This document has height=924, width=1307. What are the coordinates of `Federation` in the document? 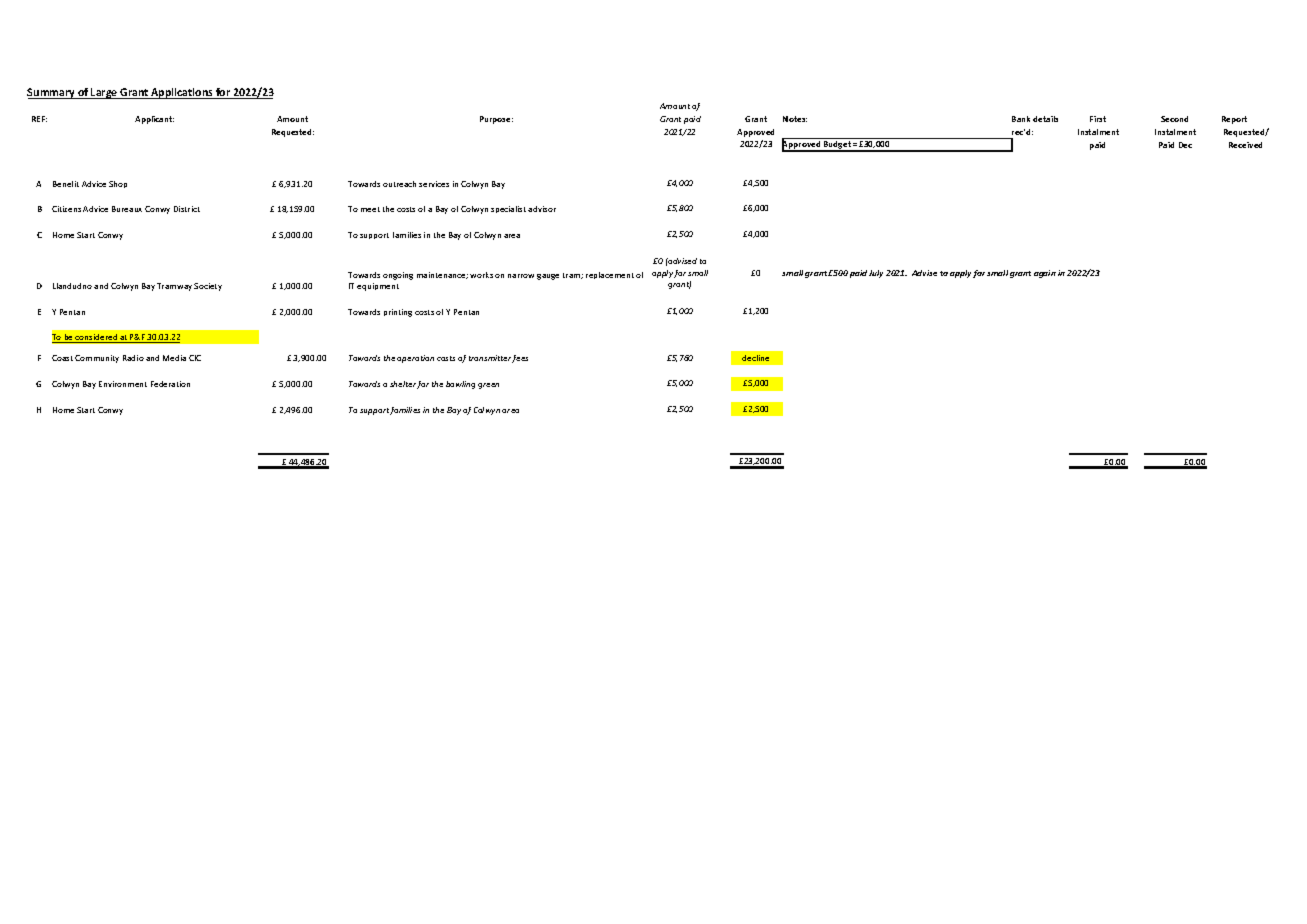 It's located at (170, 384).
